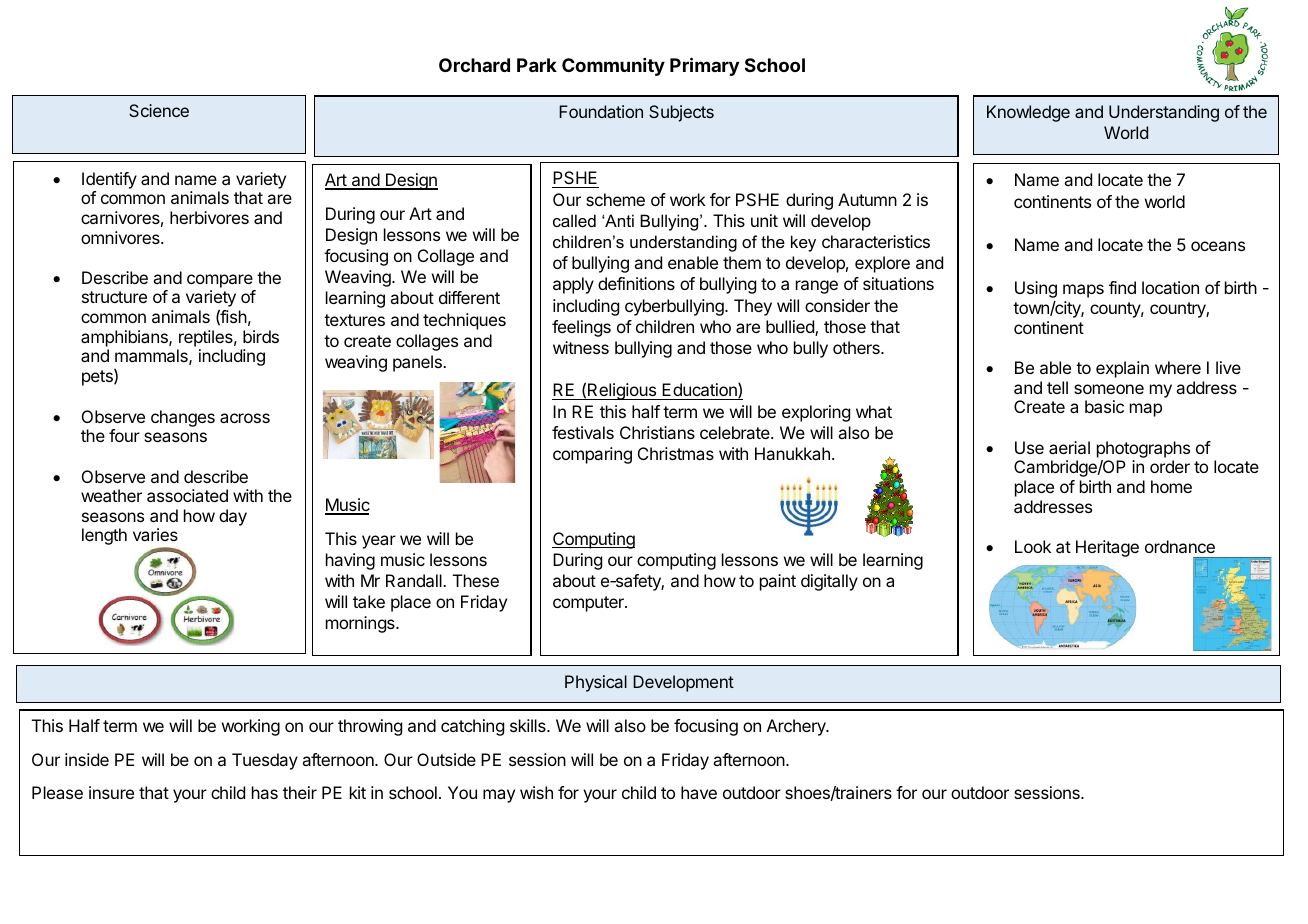 The width and height of the page is (1308, 924). Describe the element at coordinates (601, 111) in the page. I see `Foundation` at that location.
